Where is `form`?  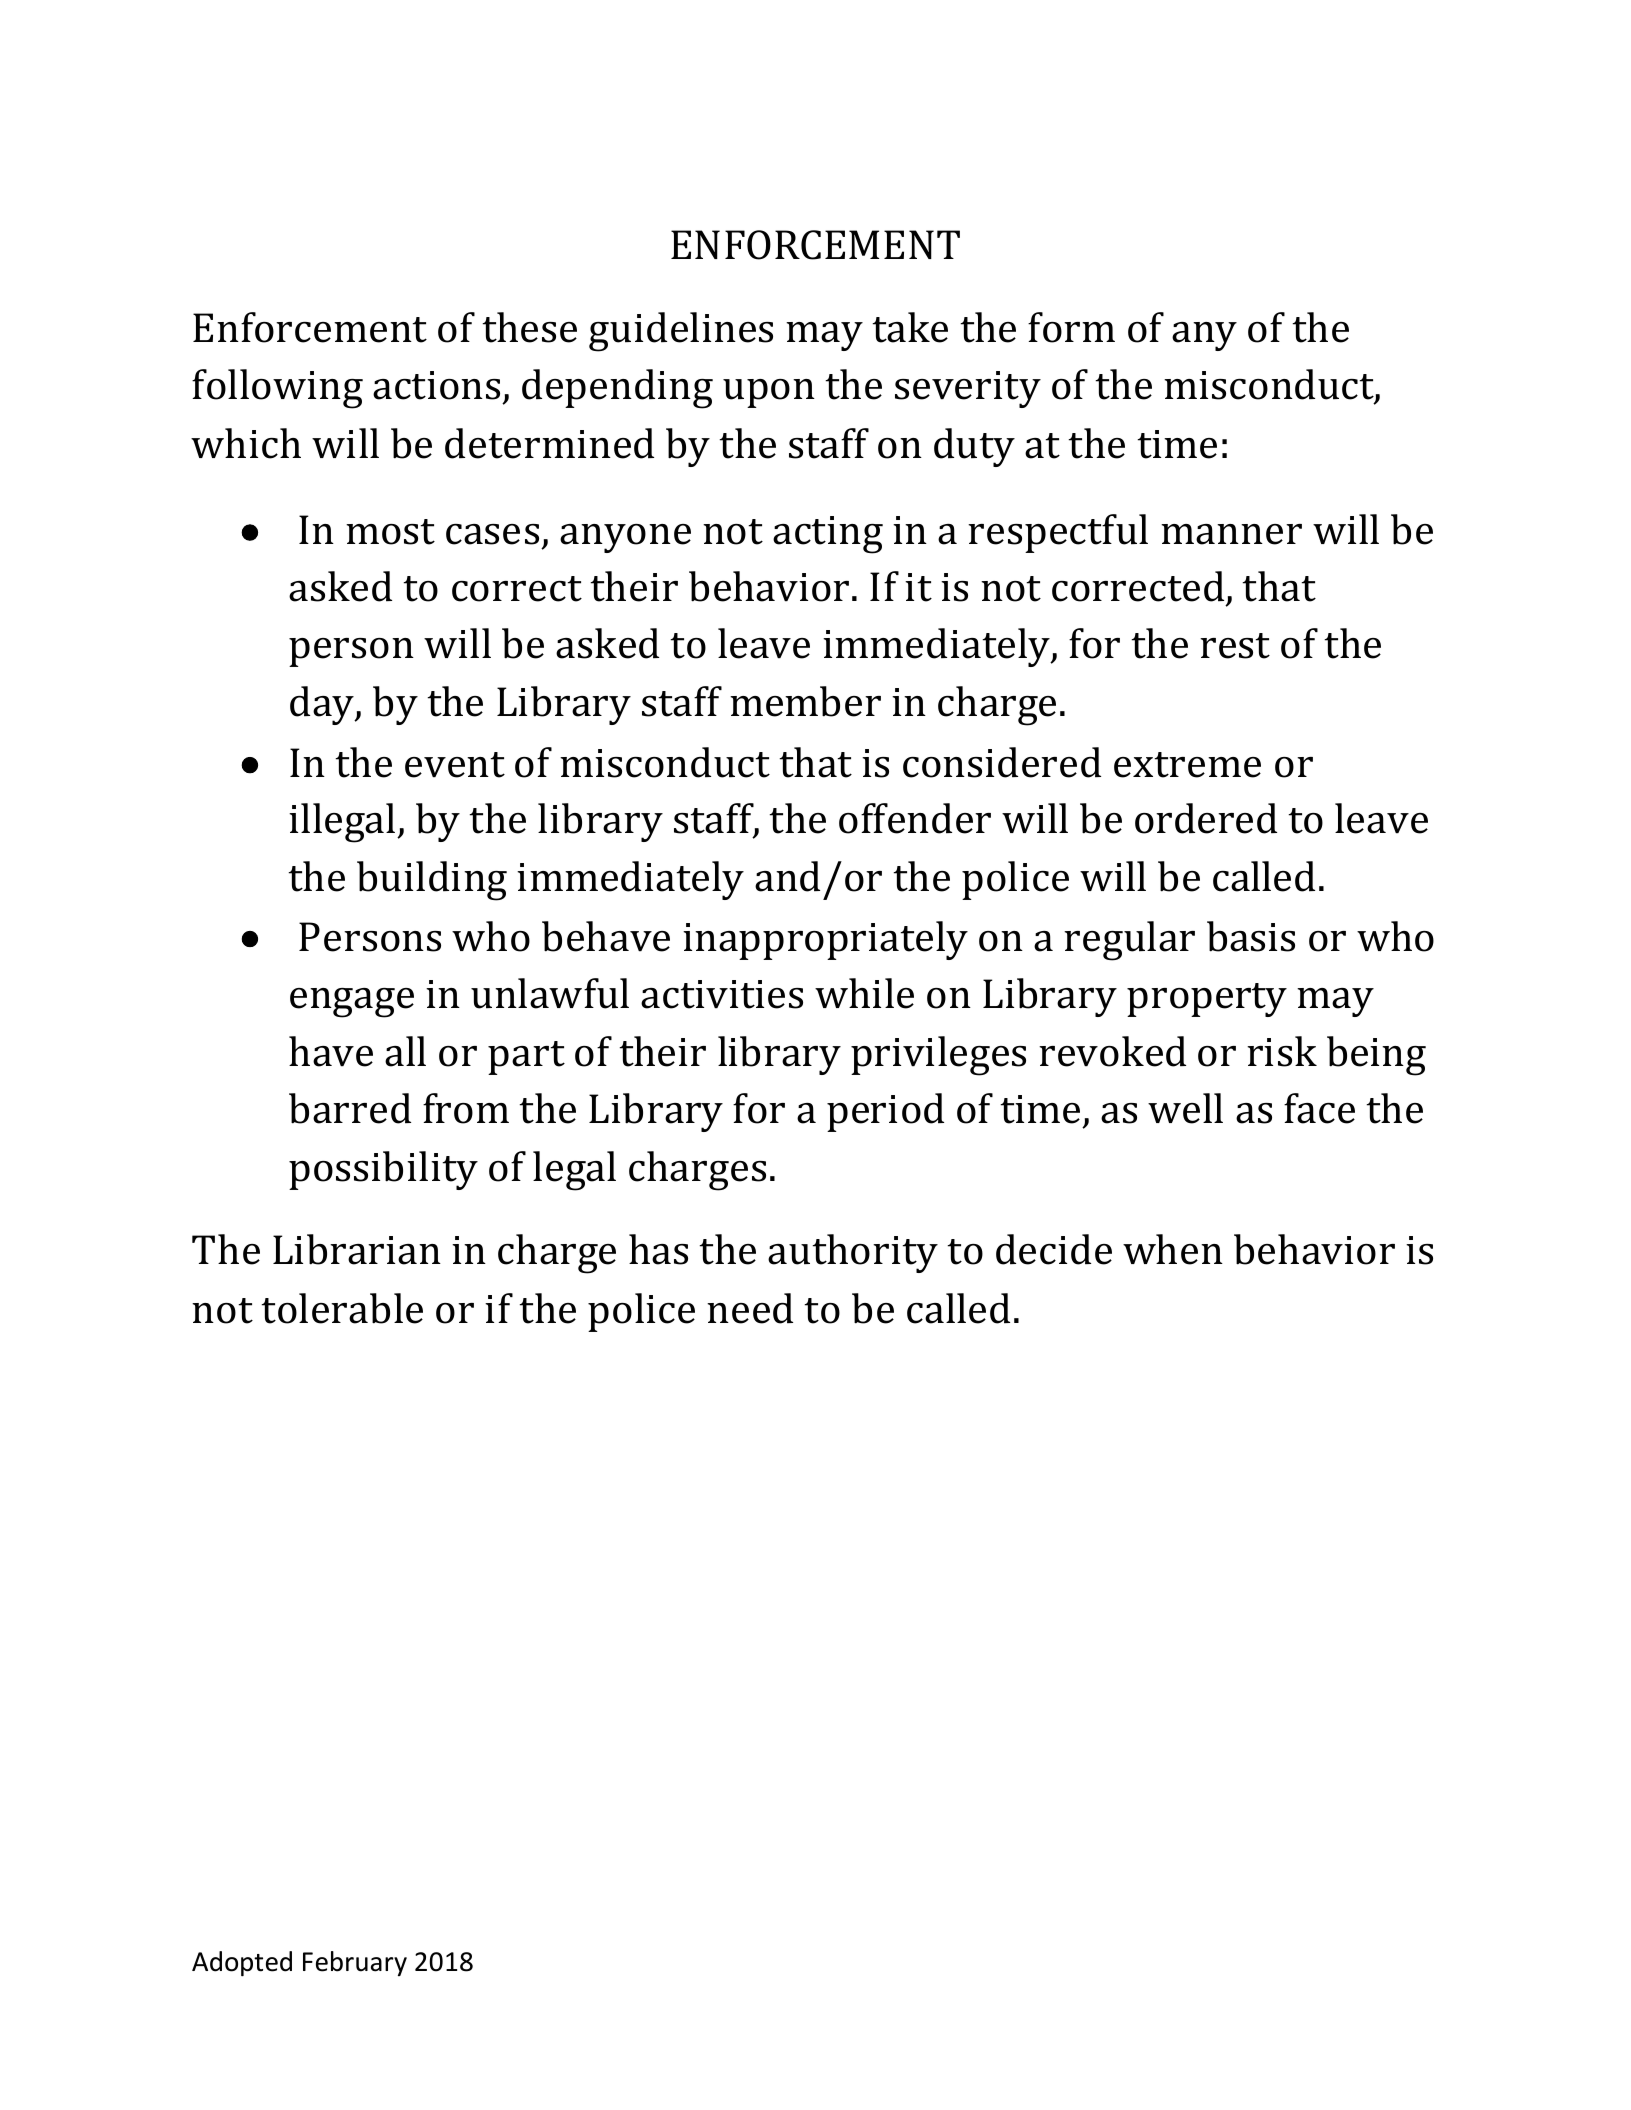
form is located at coordinates (1071, 327).
